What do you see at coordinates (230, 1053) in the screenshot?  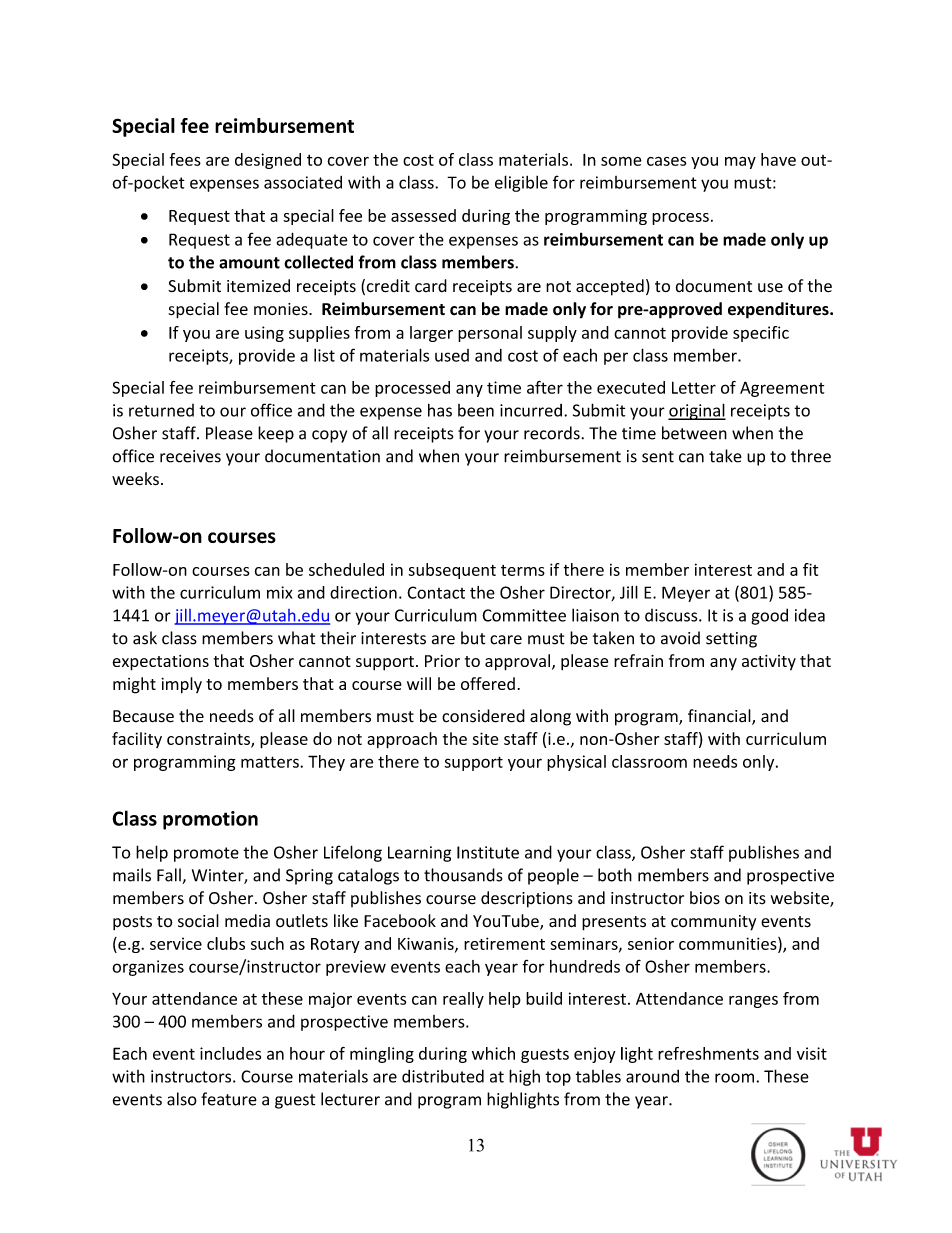 I see `includes` at bounding box center [230, 1053].
